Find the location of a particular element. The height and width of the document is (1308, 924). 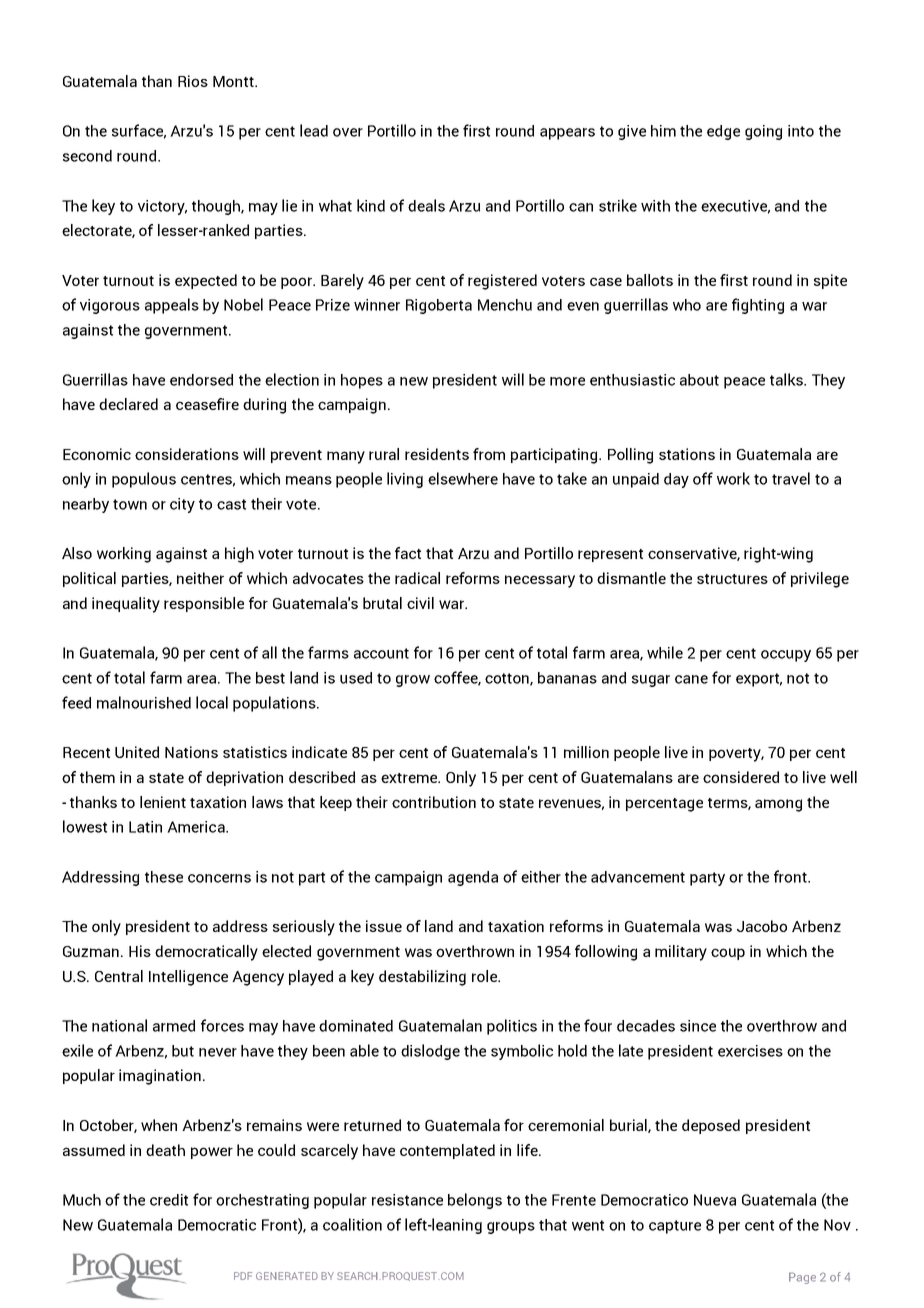

city is located at coordinates (182, 505).
